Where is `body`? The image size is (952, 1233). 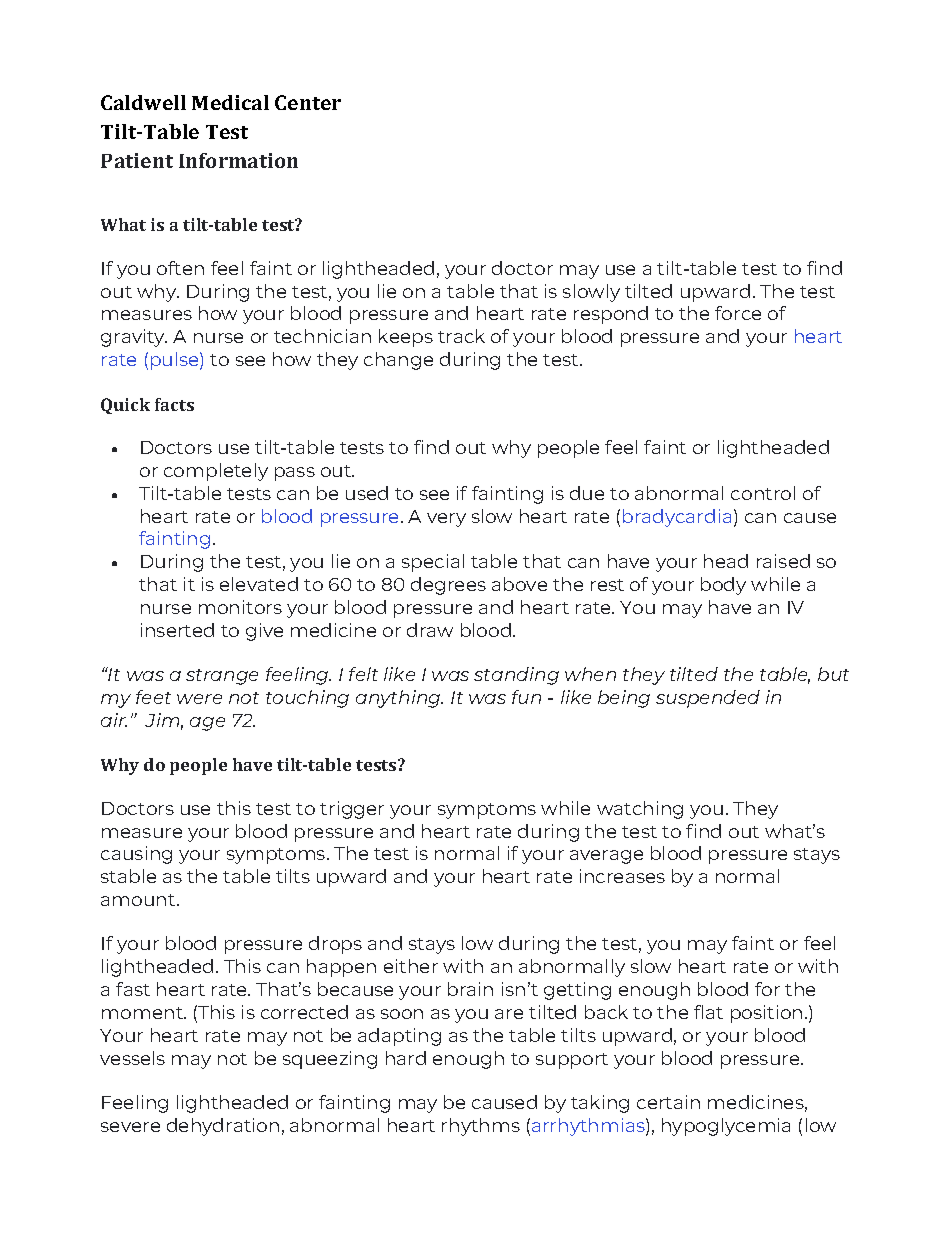 body is located at coordinates (723, 586).
